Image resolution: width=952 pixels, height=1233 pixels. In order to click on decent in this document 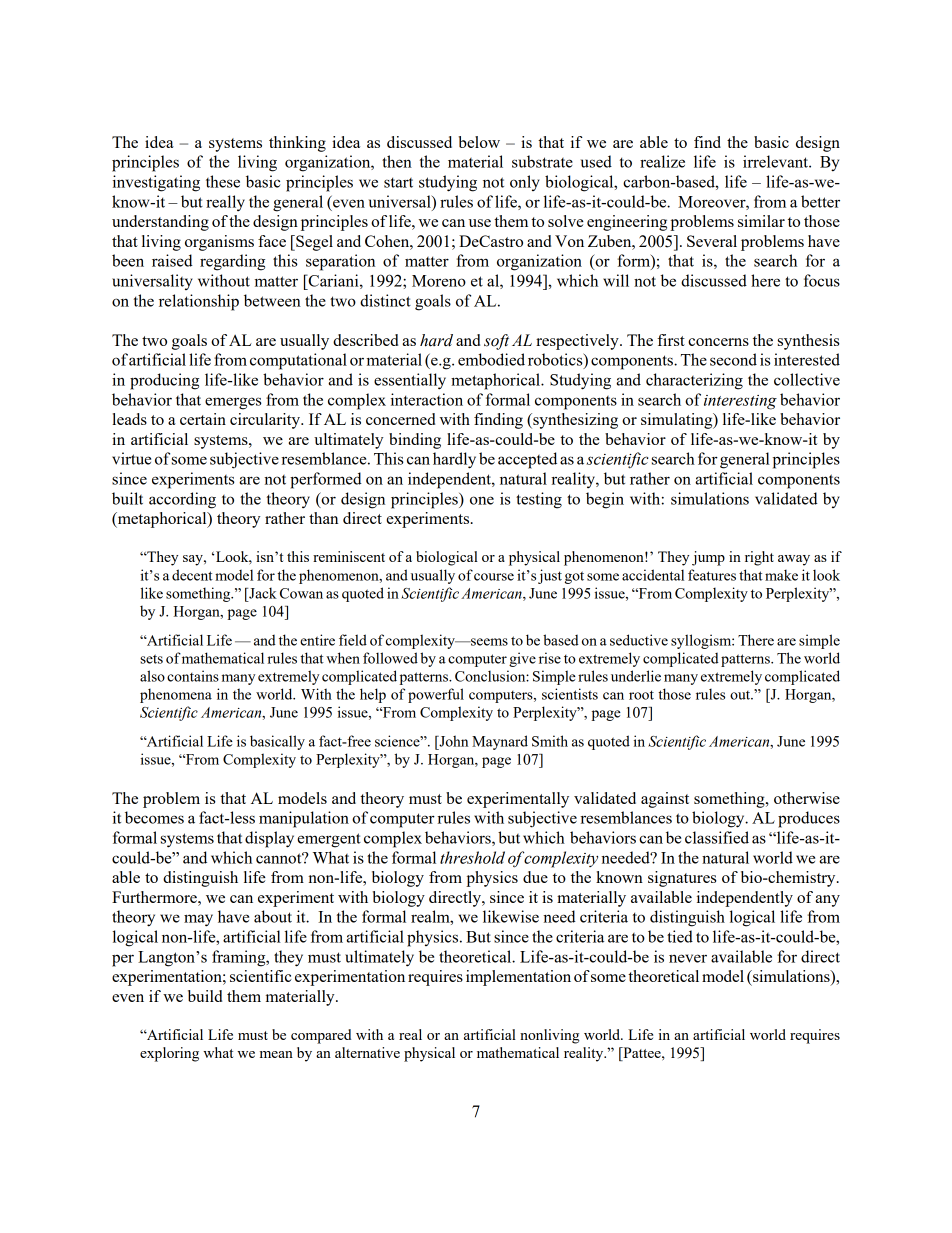, I will do `click(192, 575)`.
